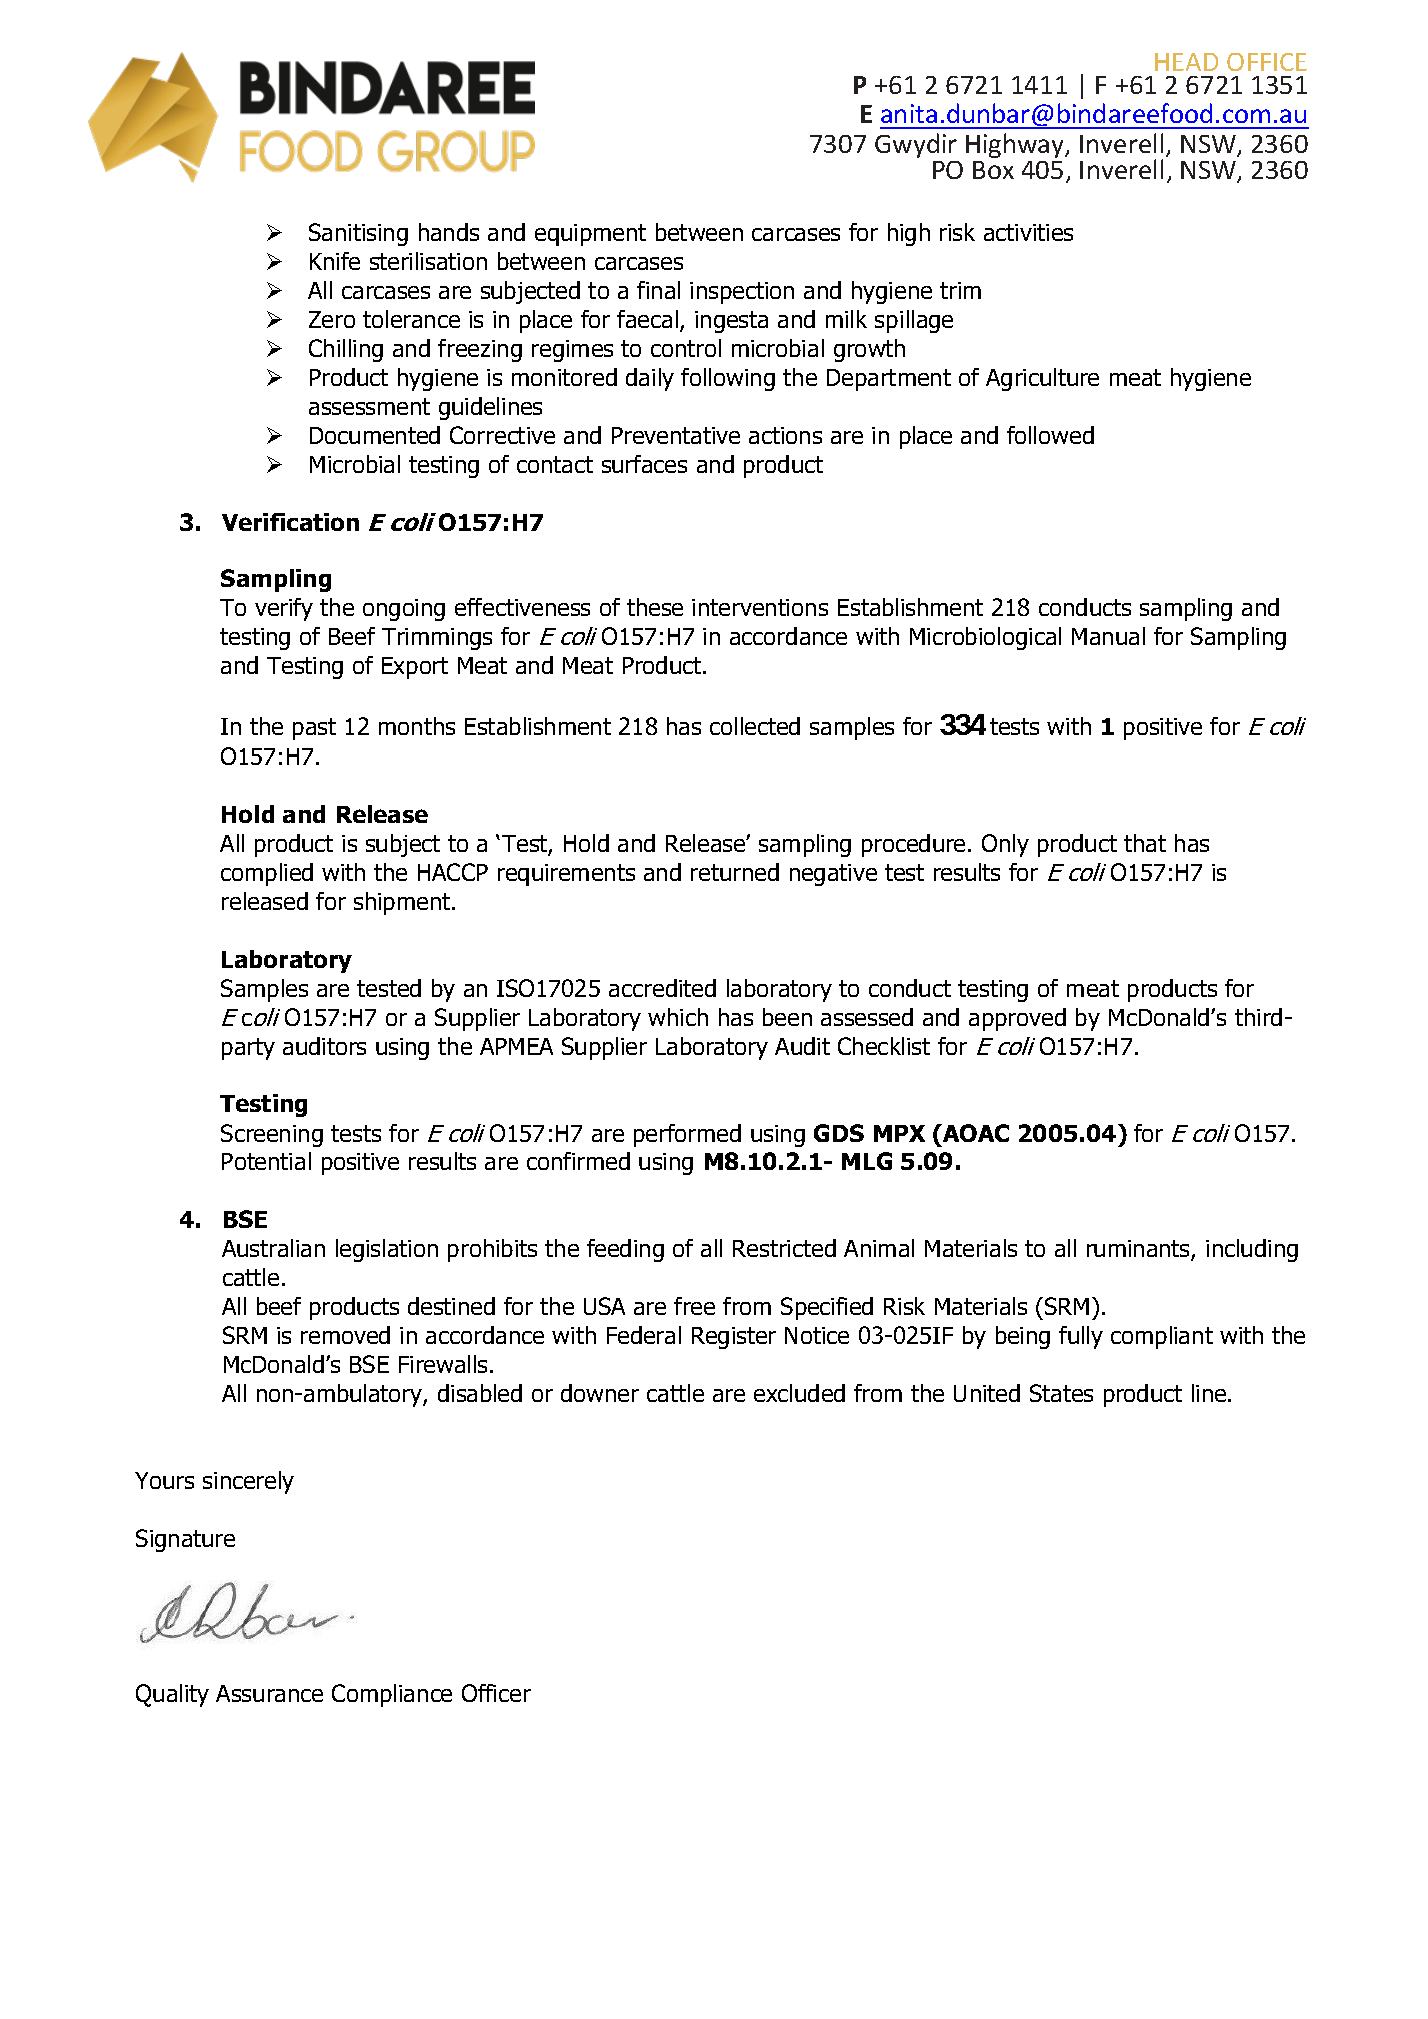 This image has width=1428, height=2019. What do you see at coordinates (760, 607) in the image?
I see `interventions` at bounding box center [760, 607].
